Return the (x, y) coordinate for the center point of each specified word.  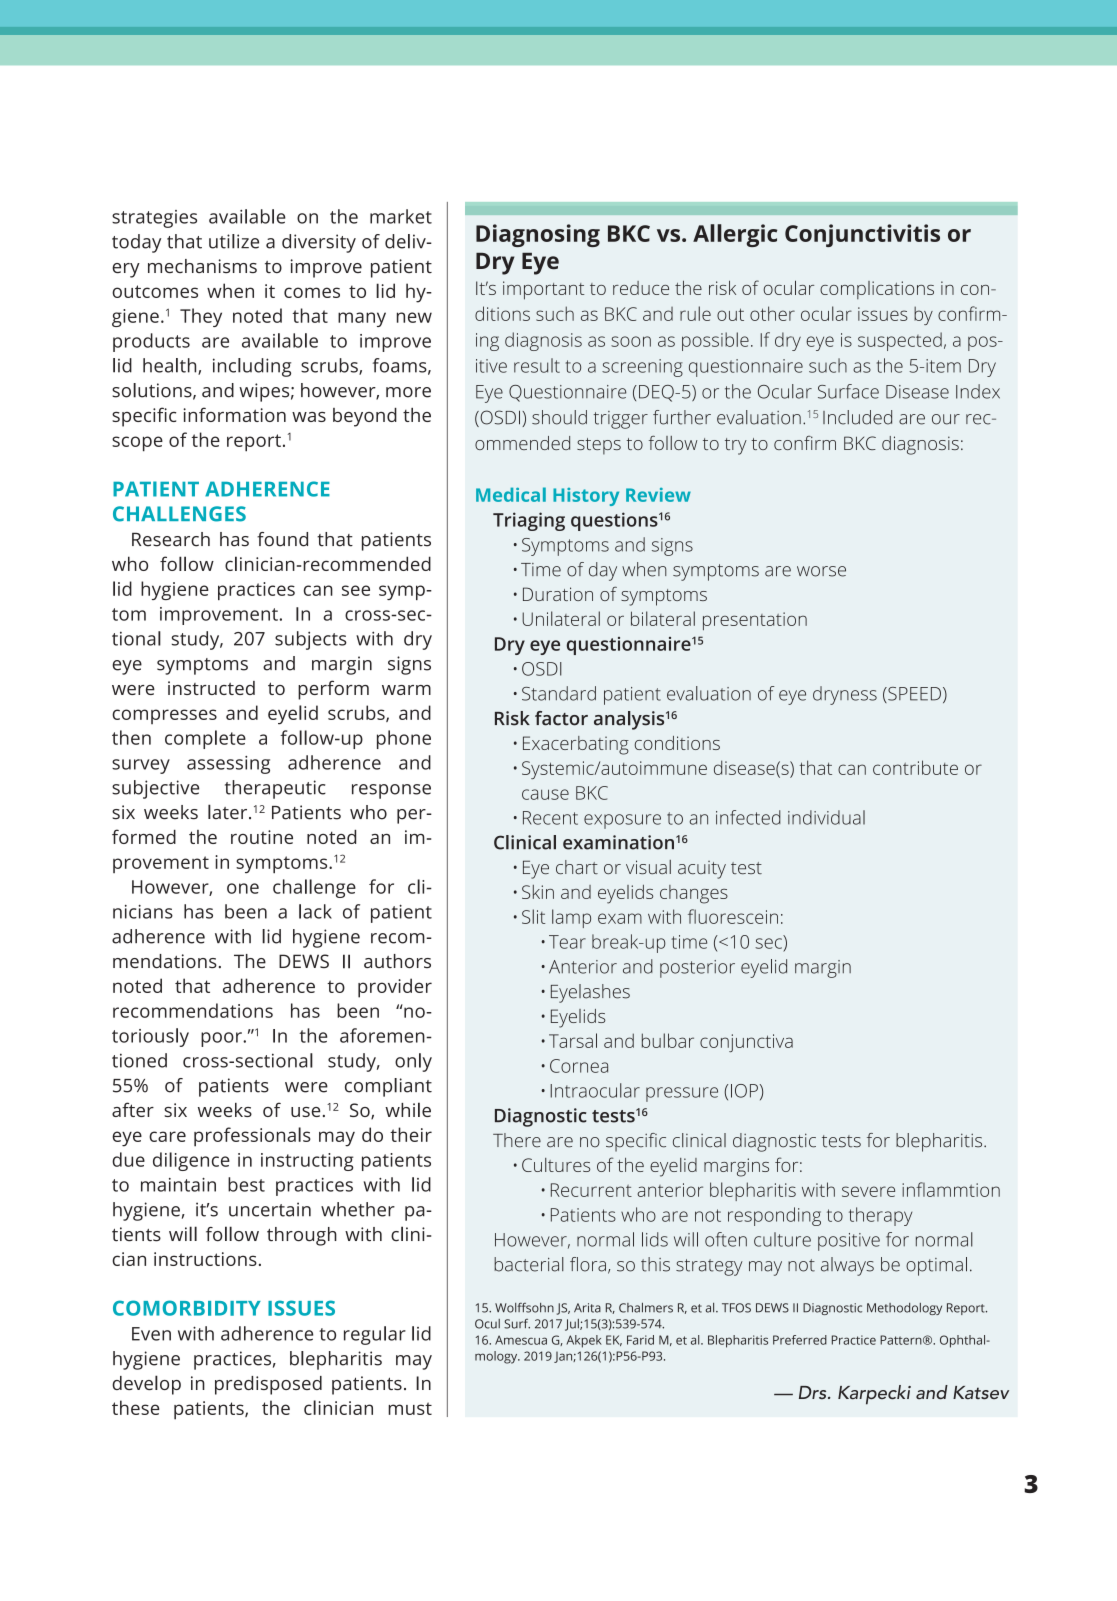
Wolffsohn (524, 1308)
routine (262, 837)
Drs (814, 1392)
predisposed (268, 1385)
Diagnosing (538, 235)
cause (545, 794)
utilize (234, 241)
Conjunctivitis (862, 235)
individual (826, 817)
